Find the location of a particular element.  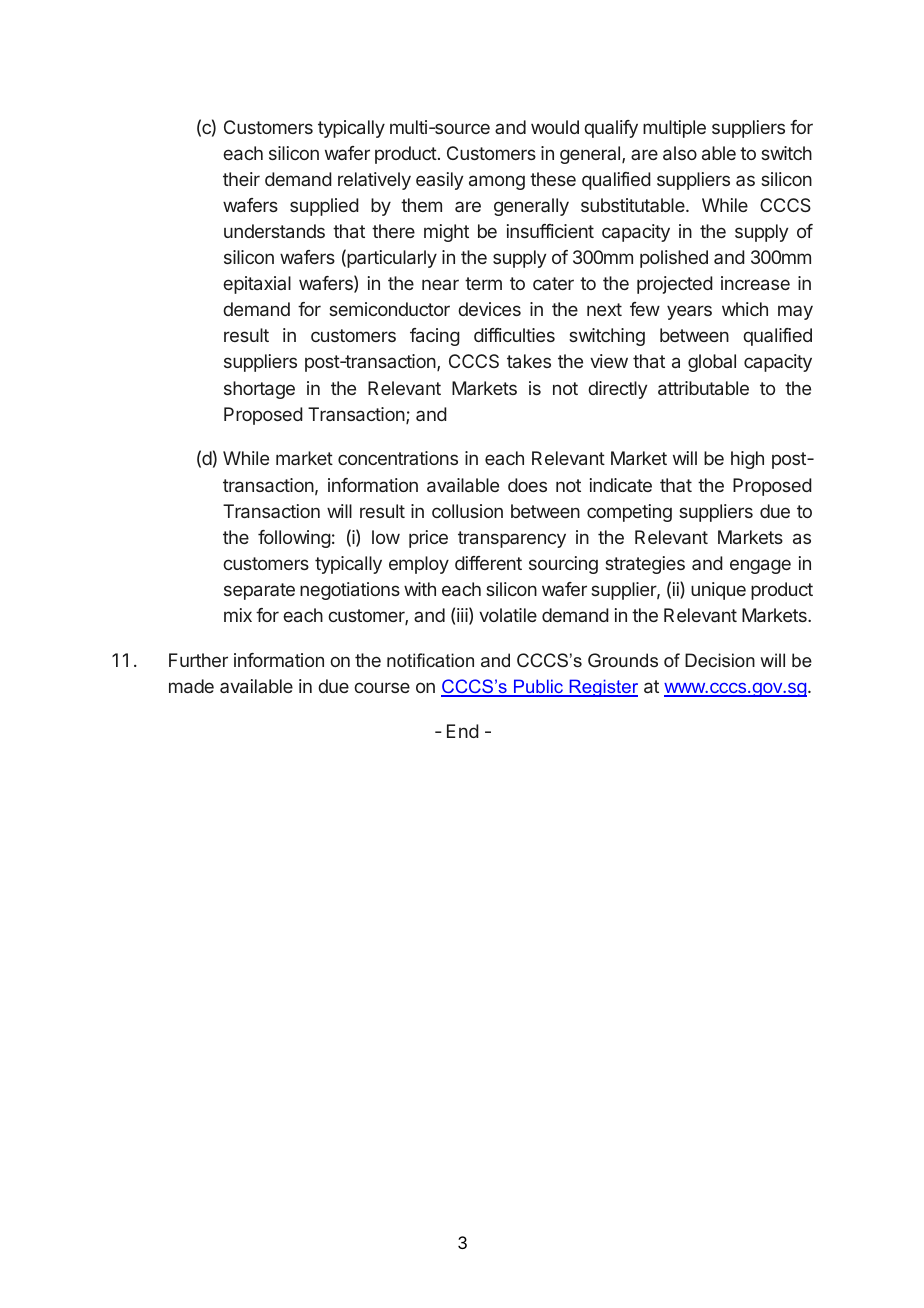

also is located at coordinates (680, 153).
